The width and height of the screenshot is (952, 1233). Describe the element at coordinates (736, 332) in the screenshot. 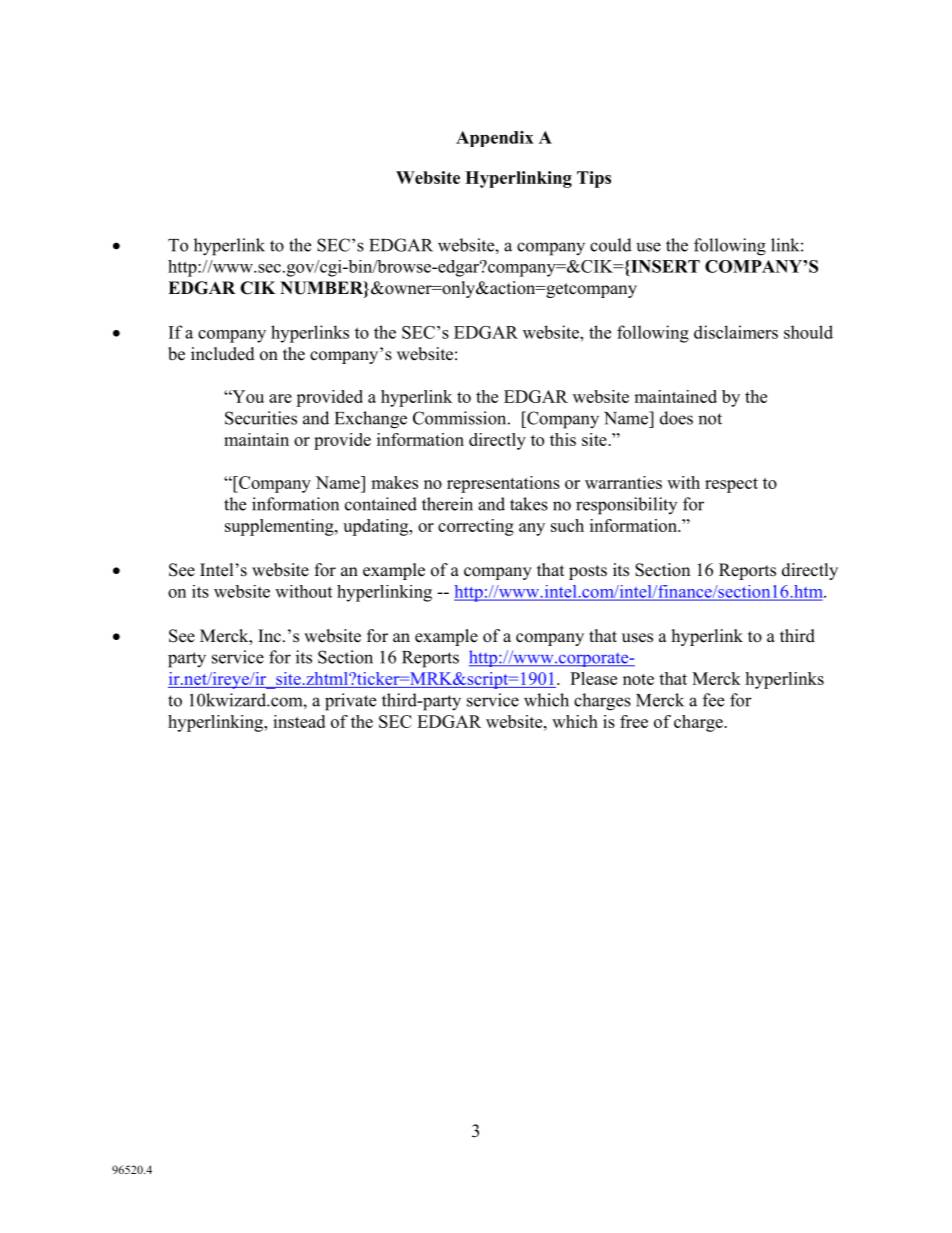

I see `disclaimers` at that location.
